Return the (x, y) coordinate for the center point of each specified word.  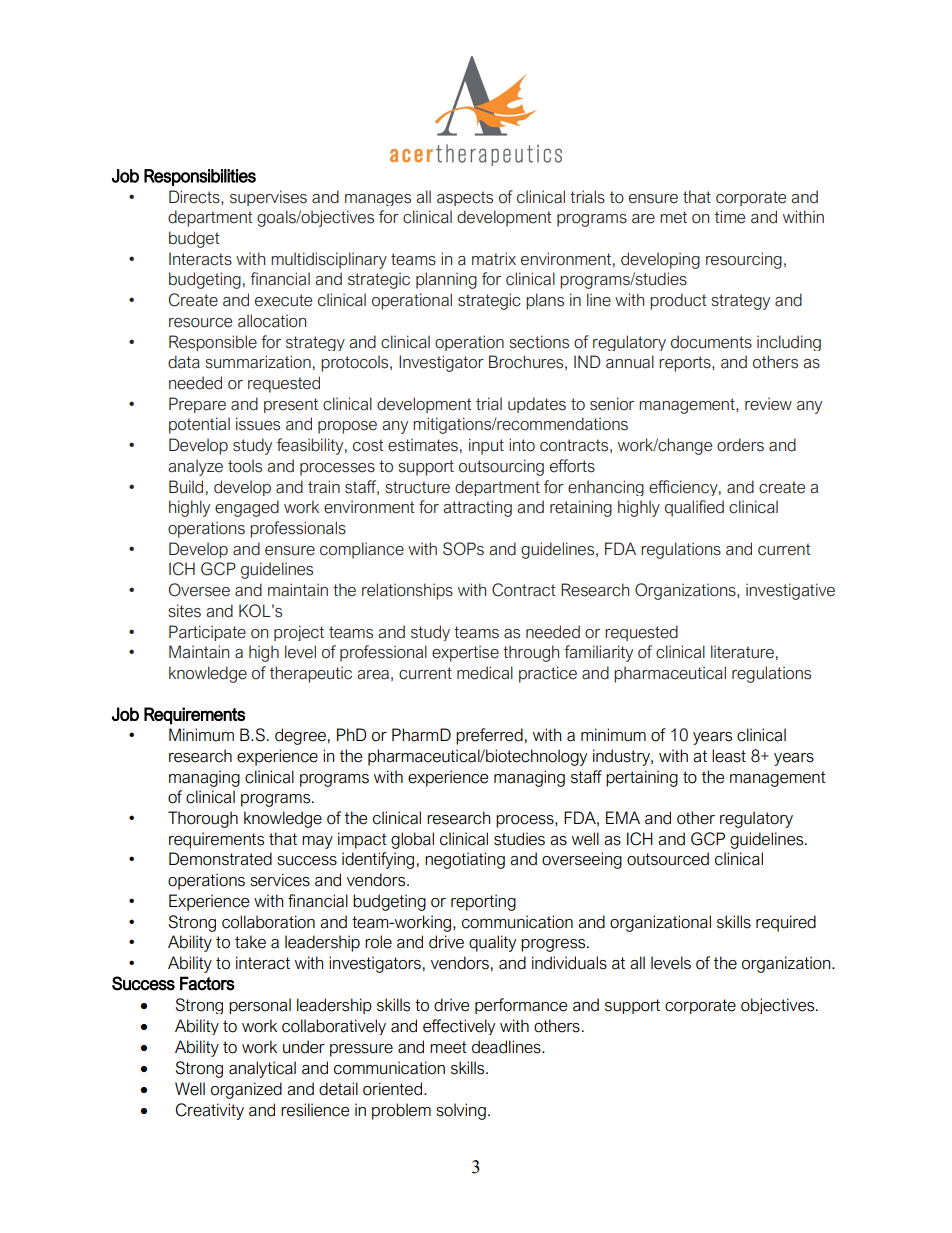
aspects (465, 198)
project (299, 633)
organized (246, 1090)
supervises (268, 198)
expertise (465, 653)
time (730, 217)
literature (742, 652)
